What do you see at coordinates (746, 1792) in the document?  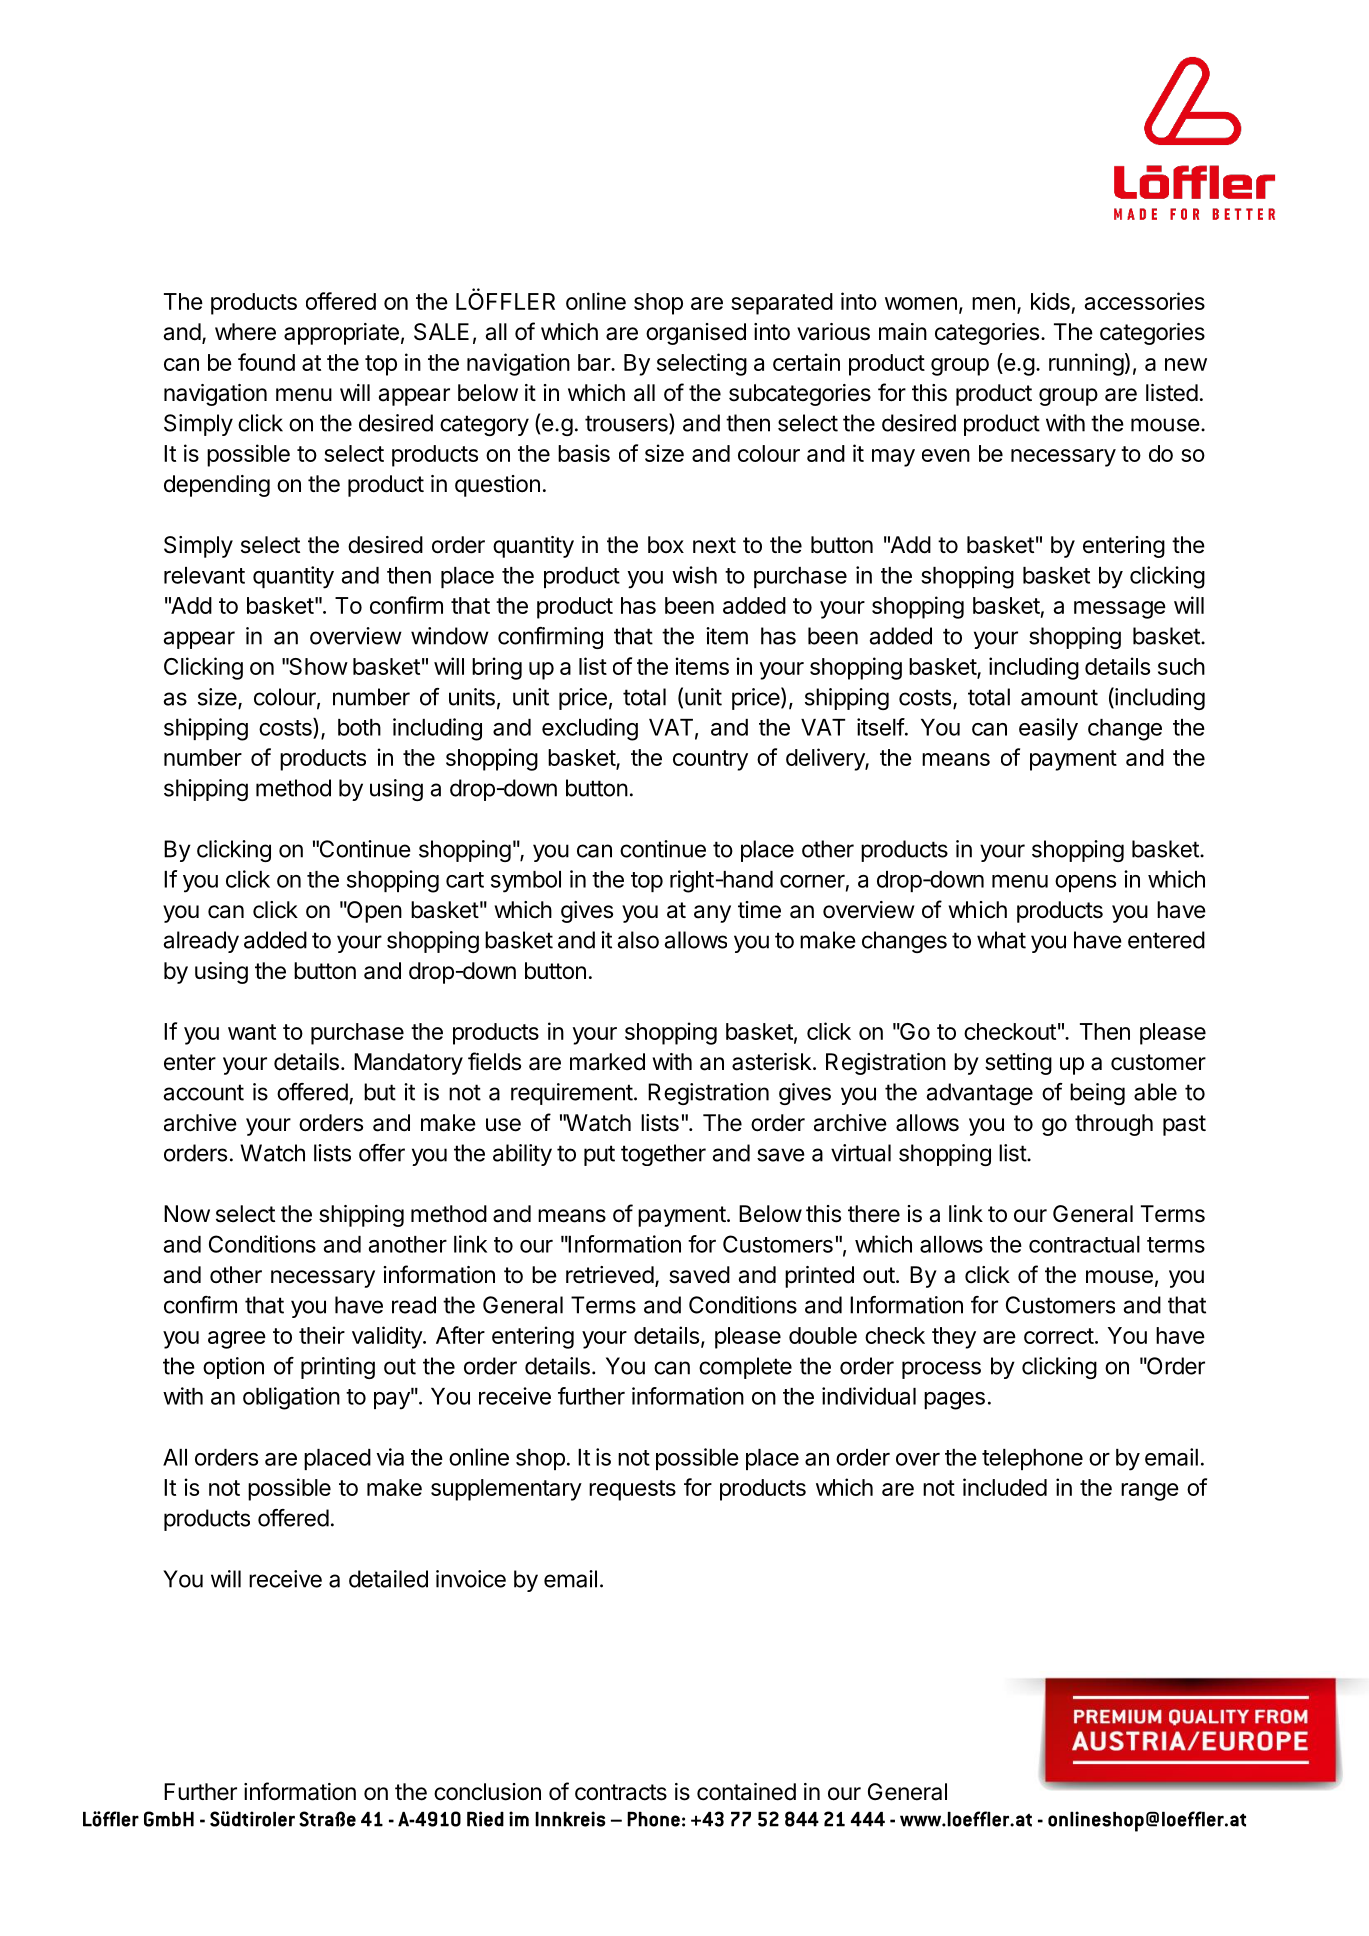 I see `contained` at bounding box center [746, 1792].
